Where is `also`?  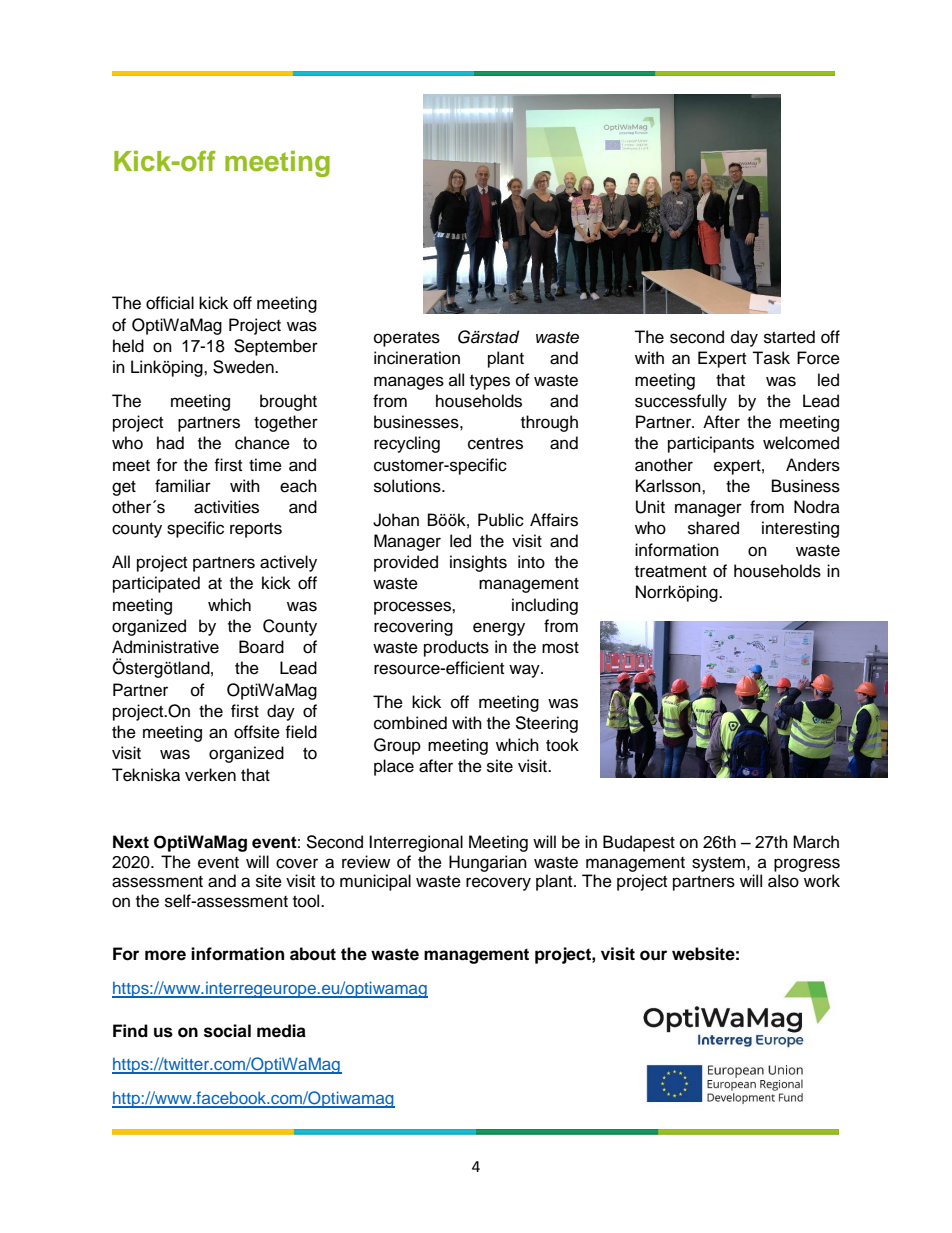
also is located at coordinates (783, 881).
